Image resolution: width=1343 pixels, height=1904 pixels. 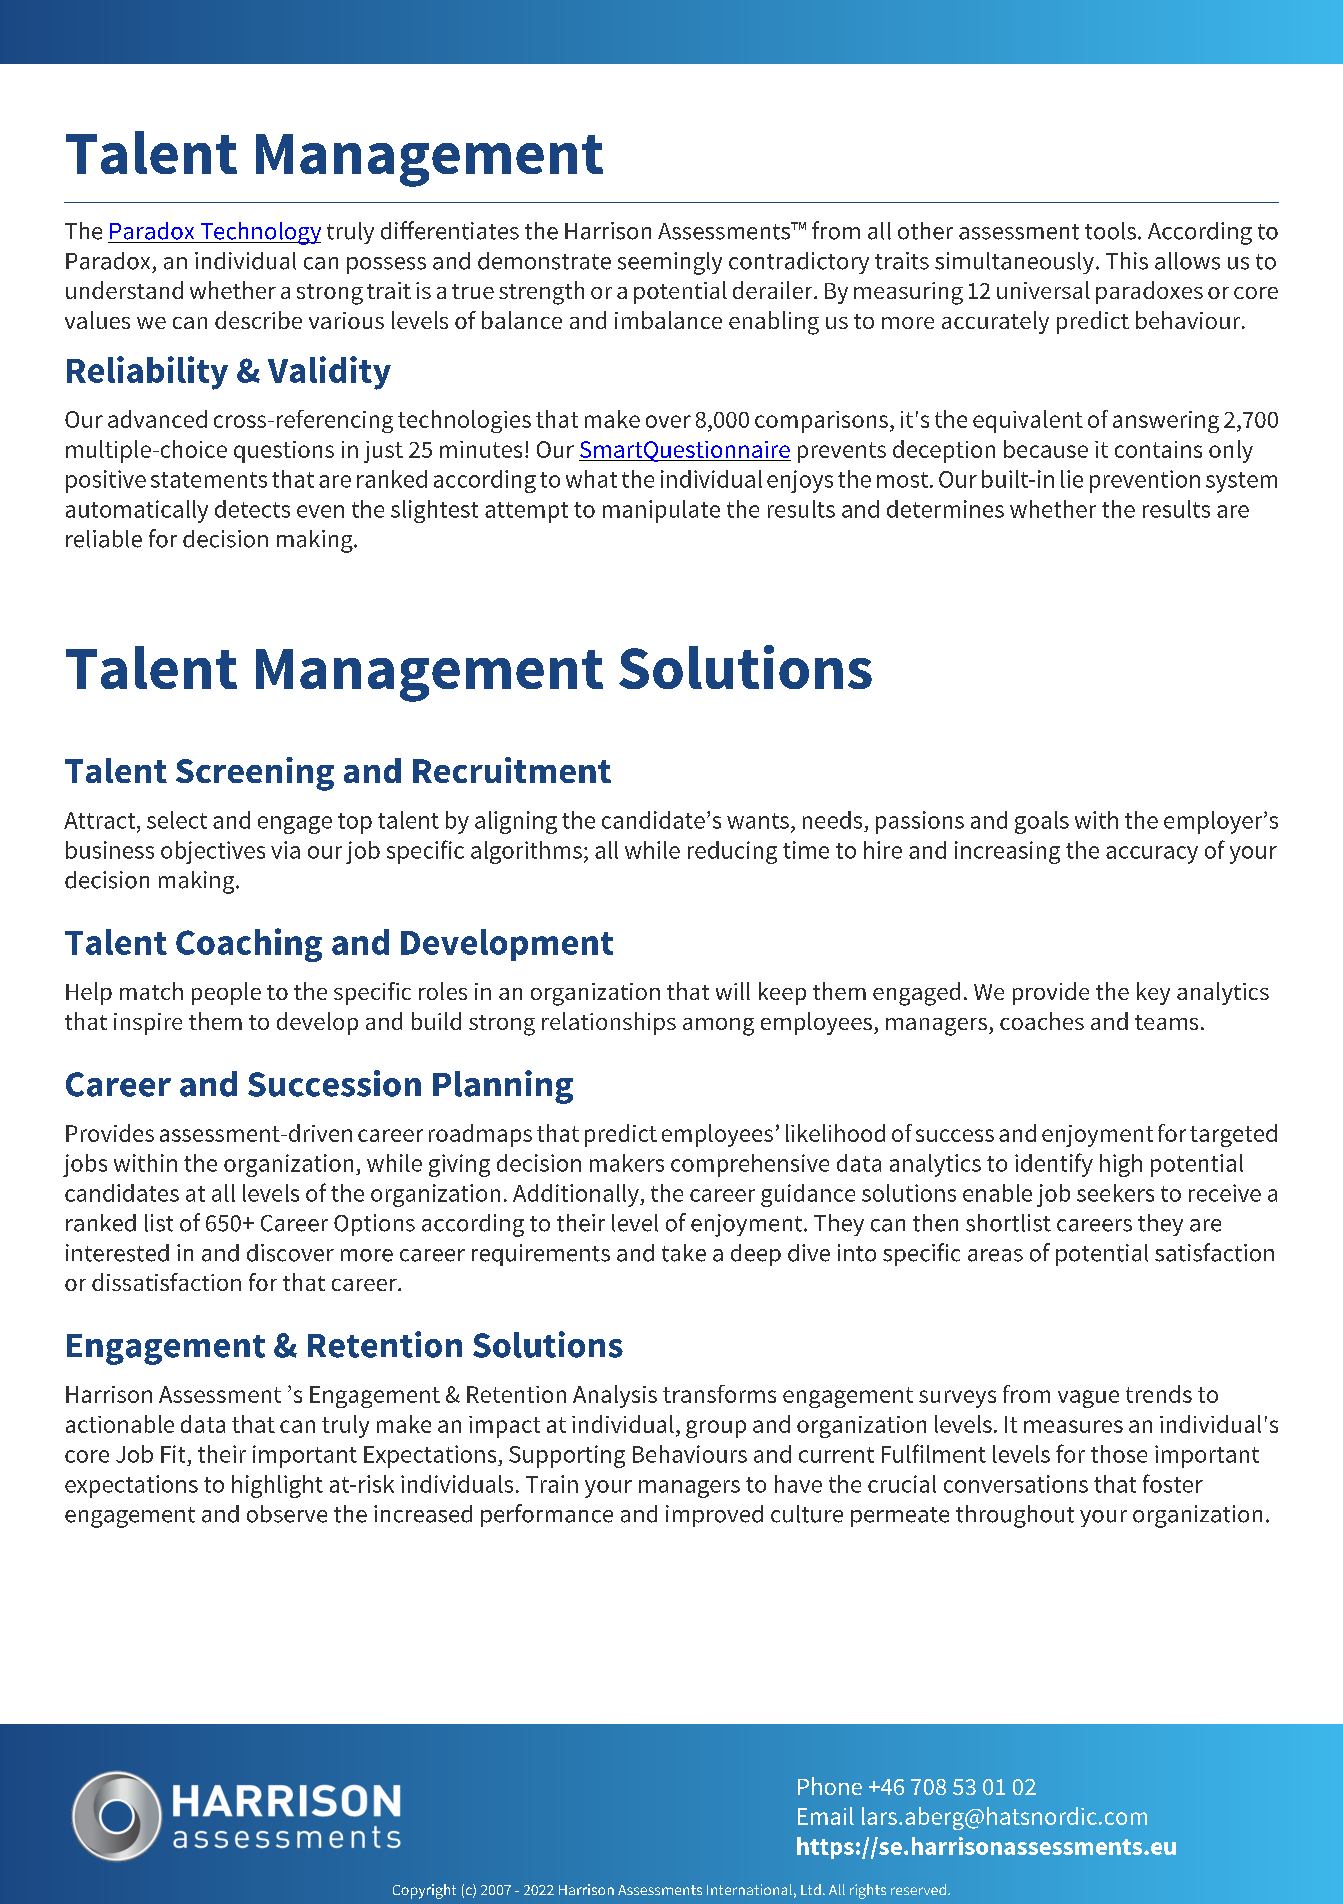 What do you see at coordinates (661, 511) in the screenshot?
I see `manipulate` at bounding box center [661, 511].
